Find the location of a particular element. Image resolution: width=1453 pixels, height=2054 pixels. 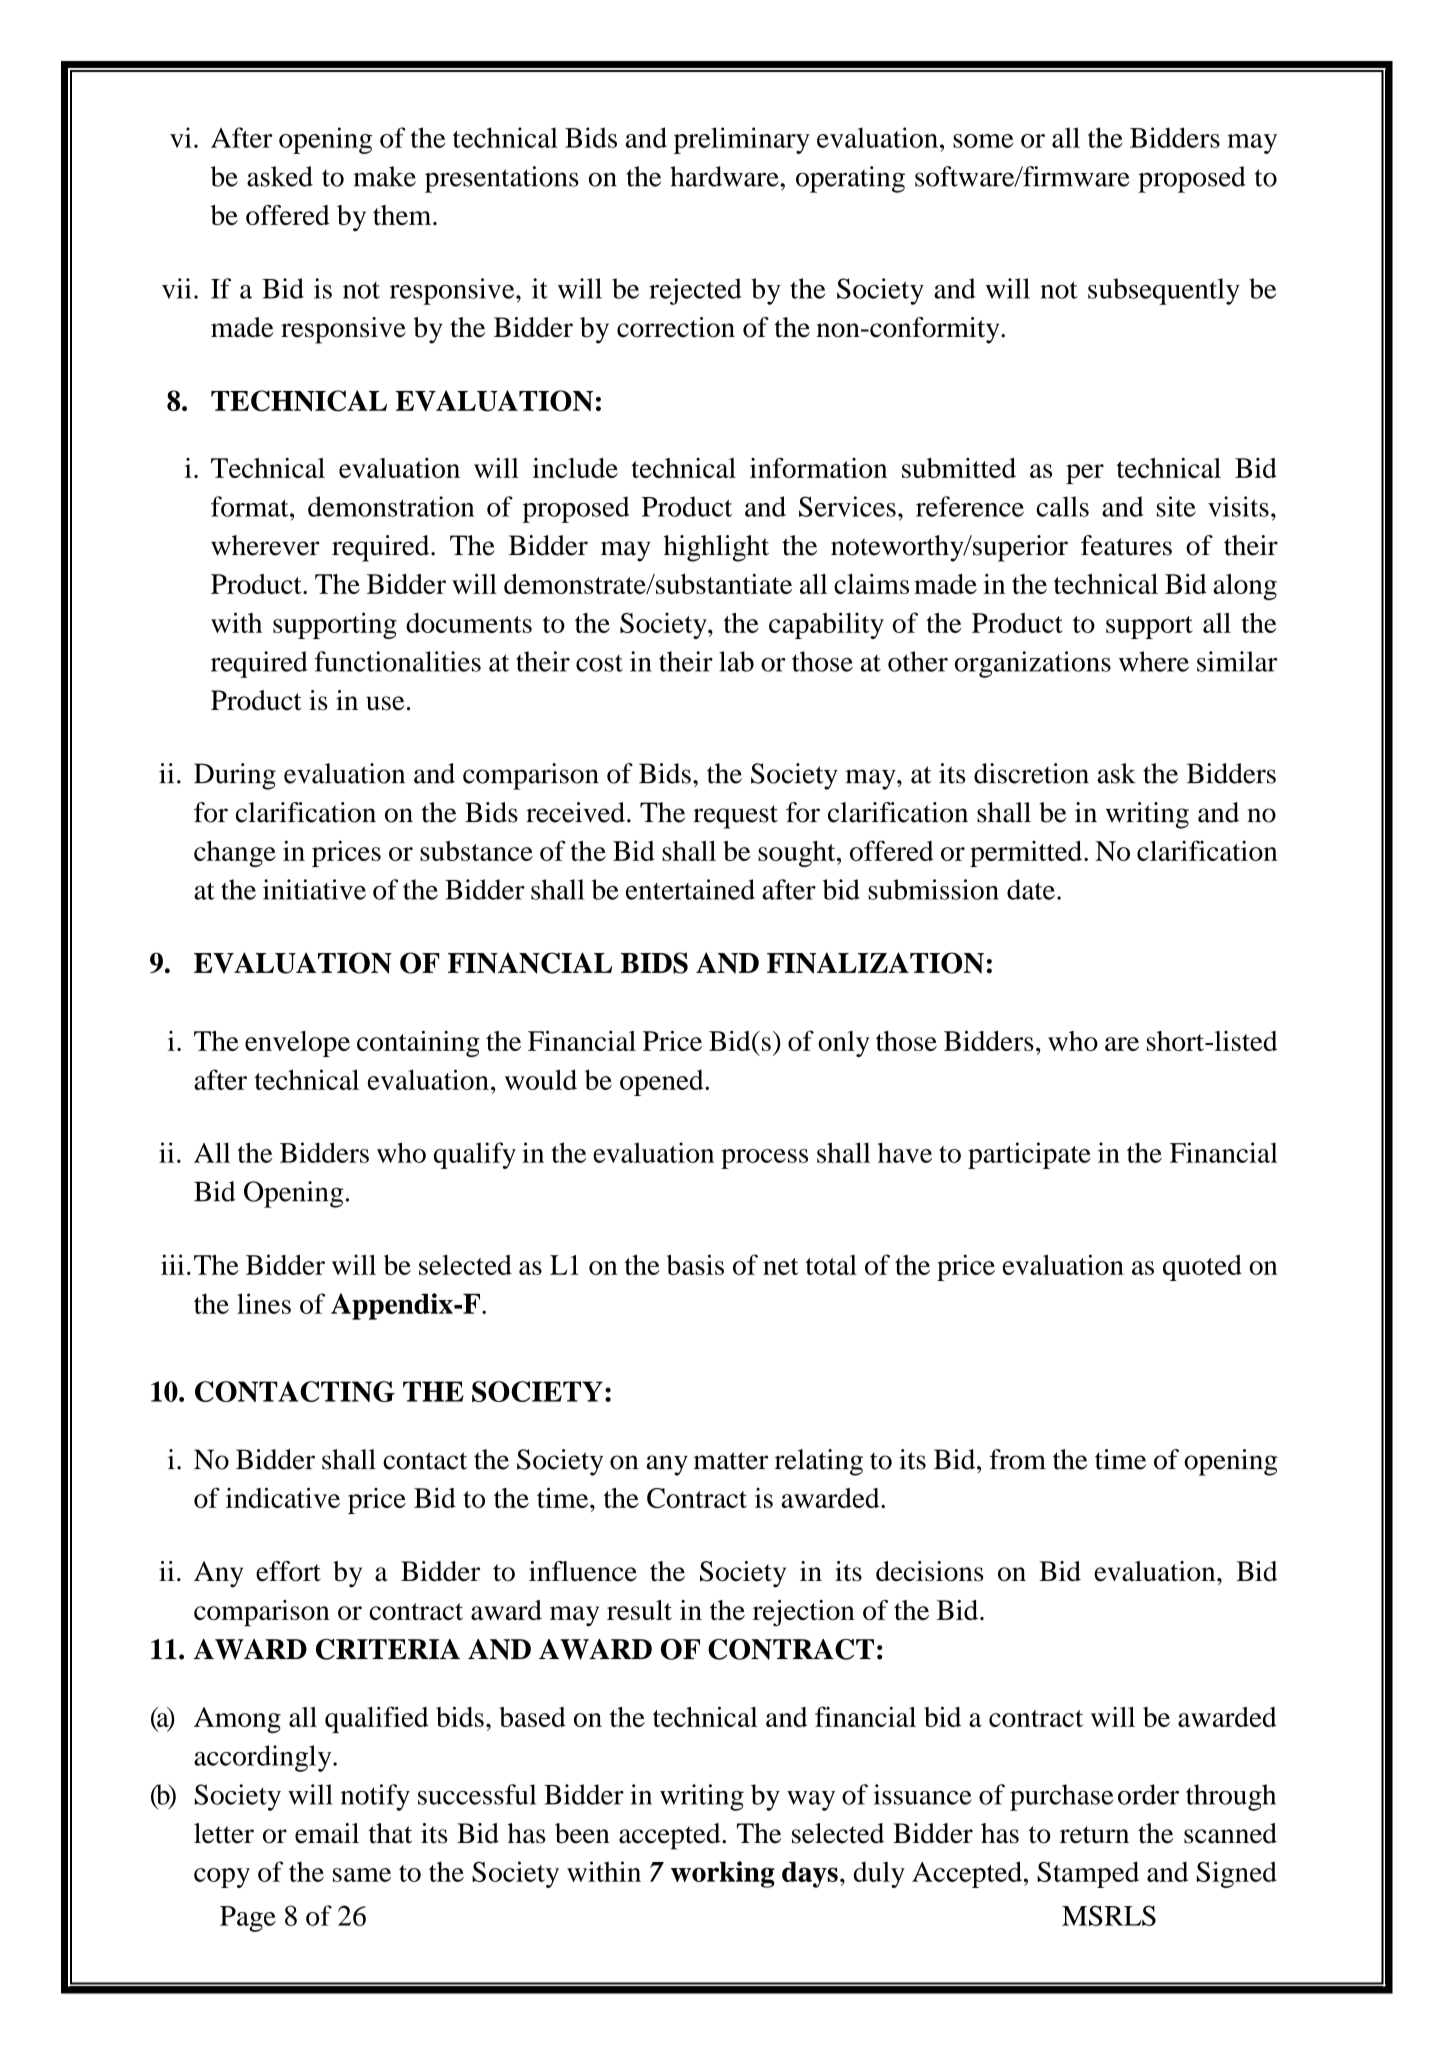

participate is located at coordinates (1029, 1155).
